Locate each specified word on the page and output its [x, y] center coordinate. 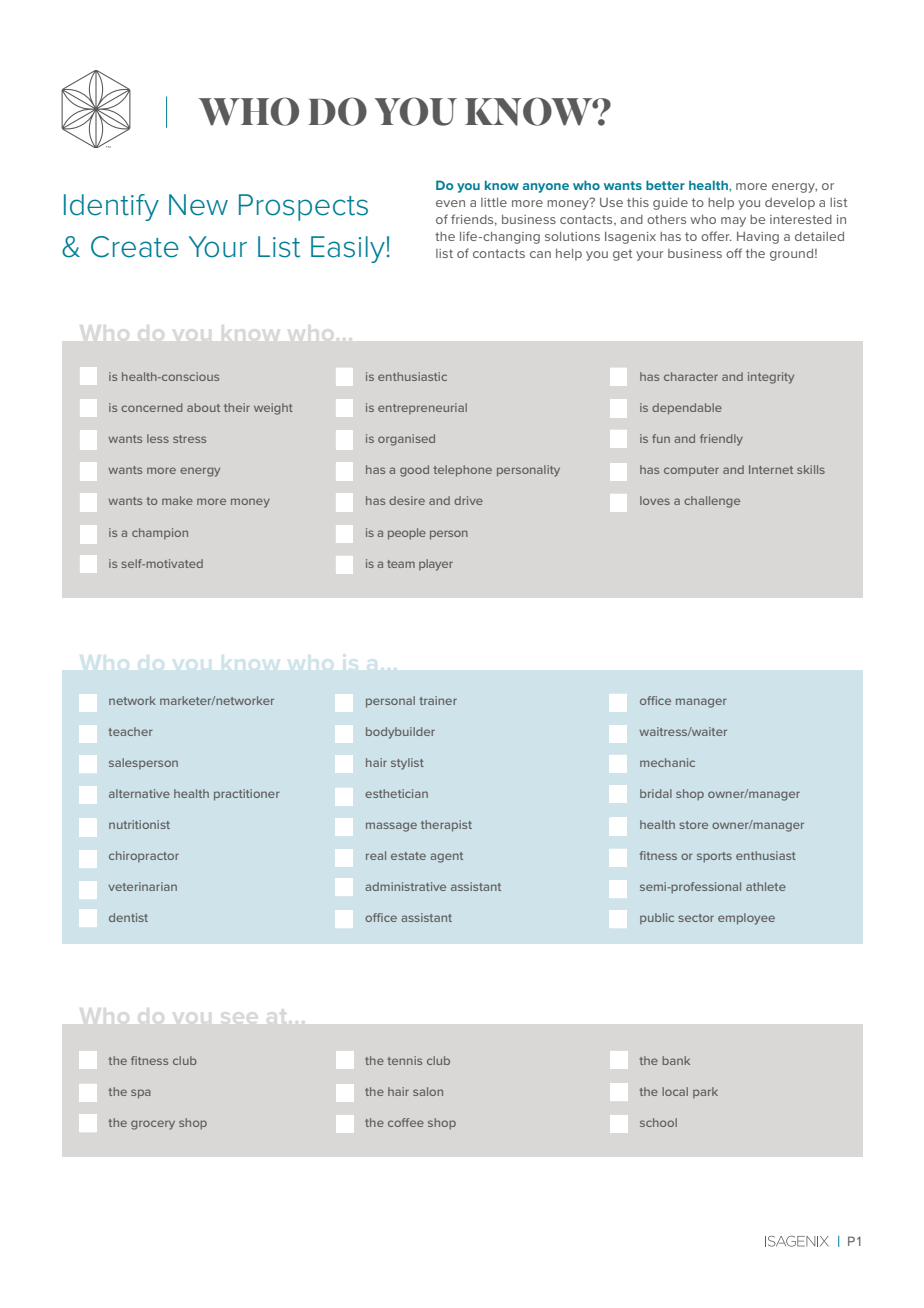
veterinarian [143, 886]
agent [446, 857]
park [705, 1092]
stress [189, 439]
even [450, 203]
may [733, 222]
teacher [130, 731]
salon [428, 1091]
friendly [721, 440]
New [198, 205]
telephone [462, 471]
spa [141, 1094]
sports [714, 857]
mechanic [667, 762]
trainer [438, 700]
